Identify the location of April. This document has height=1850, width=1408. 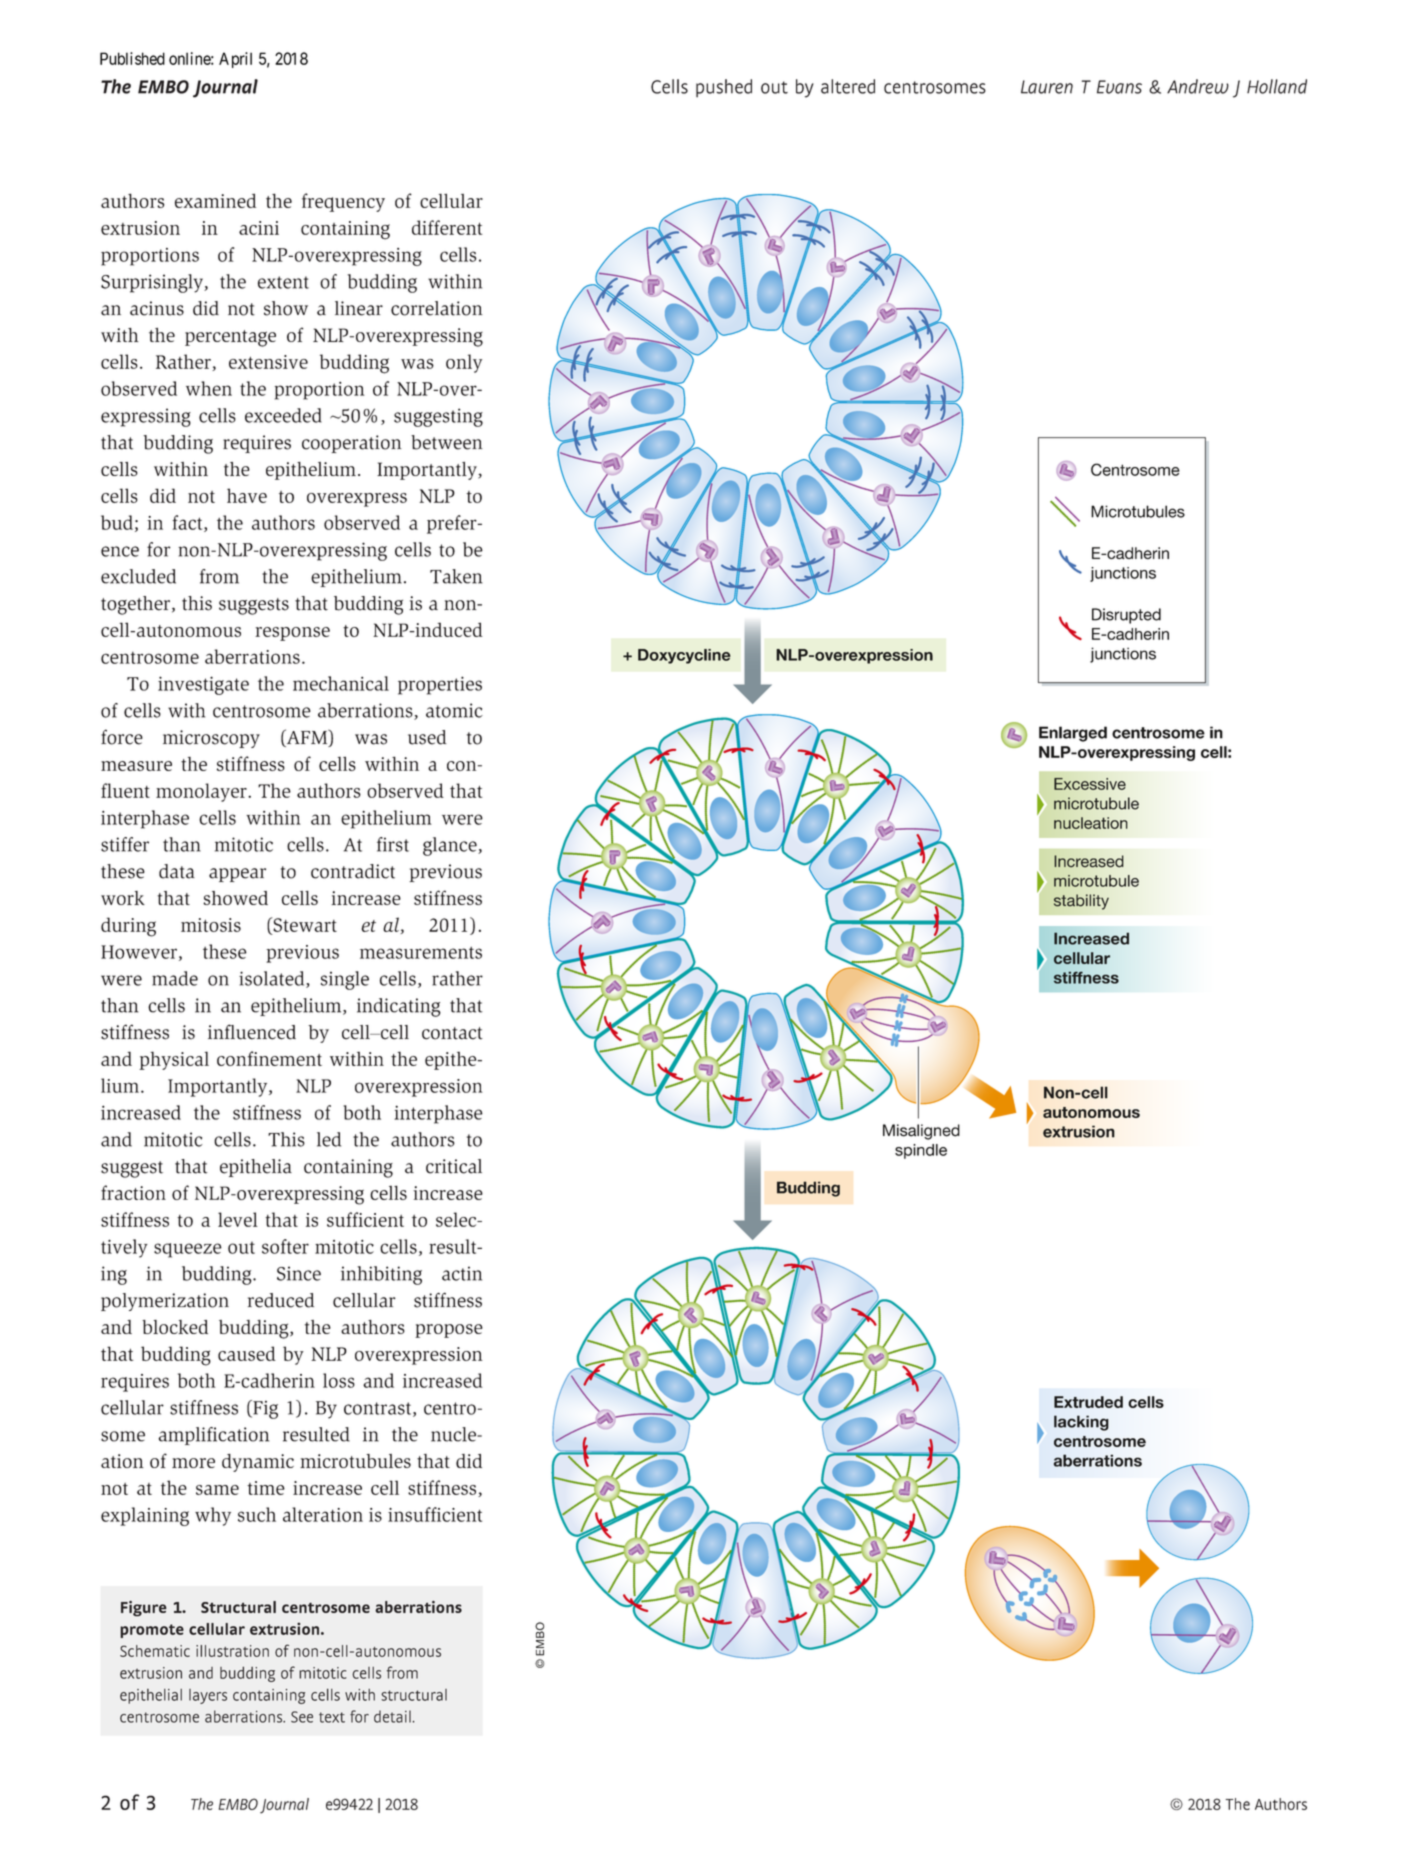
(235, 60).
